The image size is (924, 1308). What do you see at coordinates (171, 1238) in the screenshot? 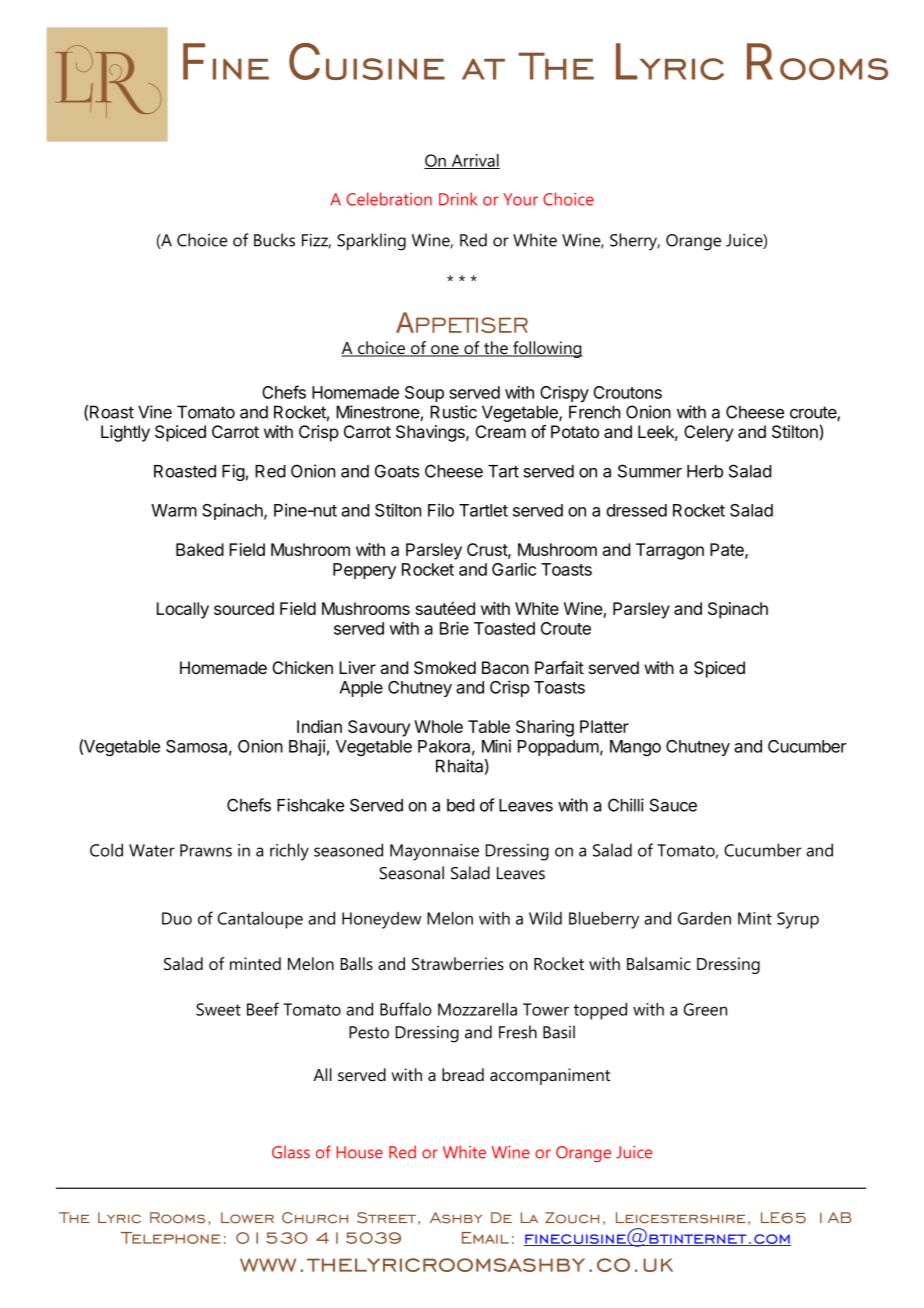
I see `Telephone` at bounding box center [171, 1238].
